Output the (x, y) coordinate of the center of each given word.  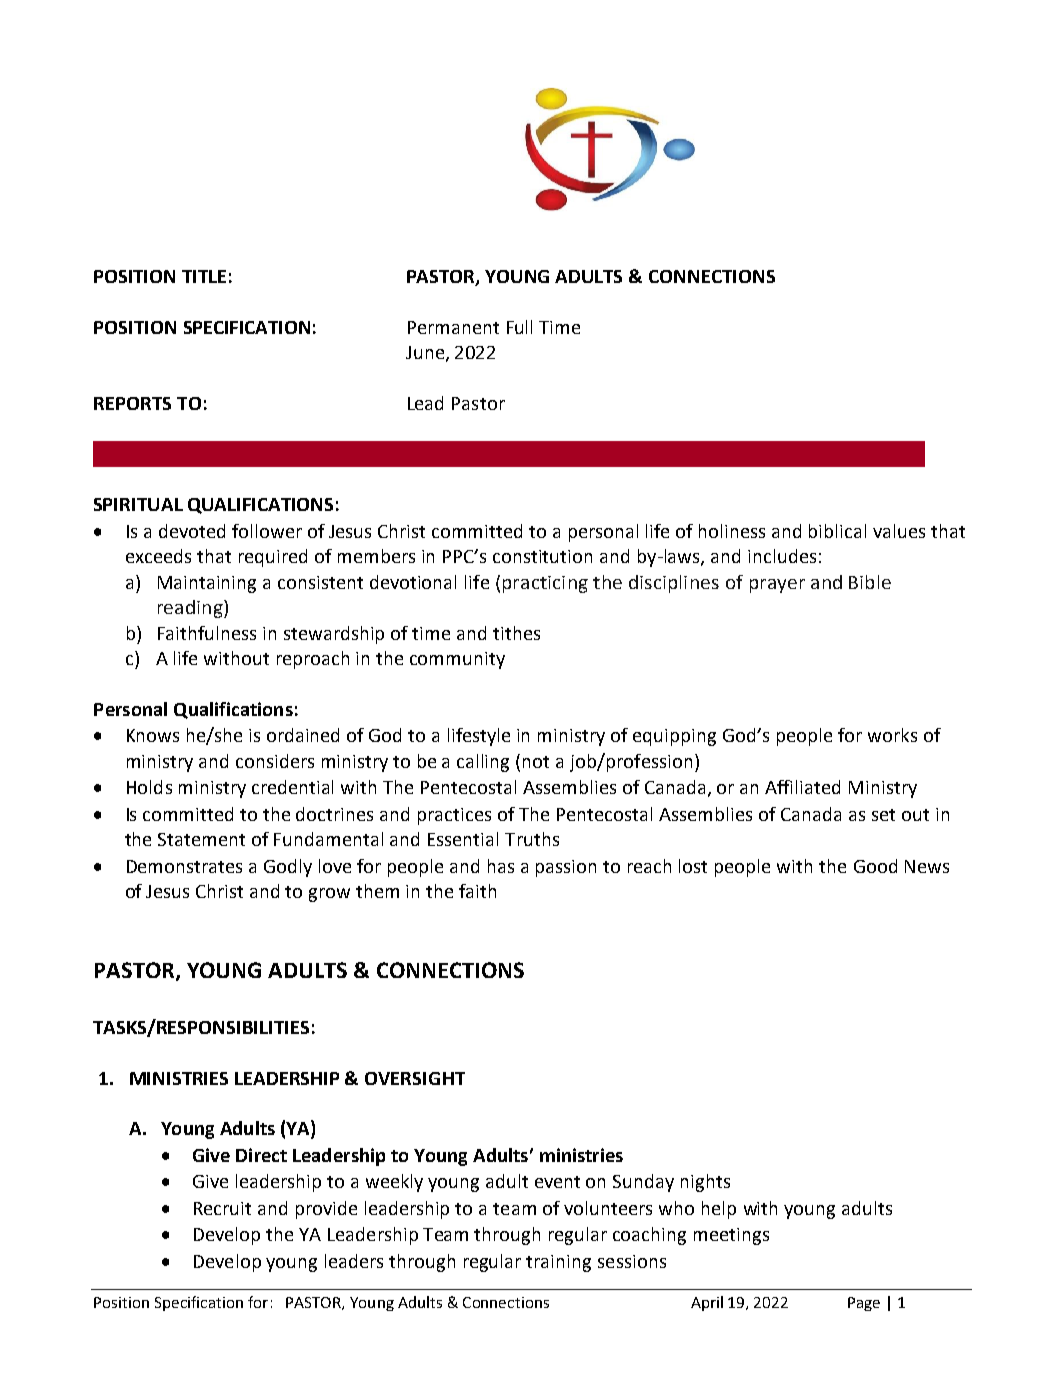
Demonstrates (184, 866)
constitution (542, 556)
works (892, 735)
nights (705, 1183)
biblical (837, 531)
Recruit (222, 1208)
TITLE (204, 276)
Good (875, 866)
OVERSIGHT (415, 1078)
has (501, 866)
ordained (303, 735)
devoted (192, 531)
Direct (261, 1155)
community (457, 660)
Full (519, 327)
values (899, 531)
